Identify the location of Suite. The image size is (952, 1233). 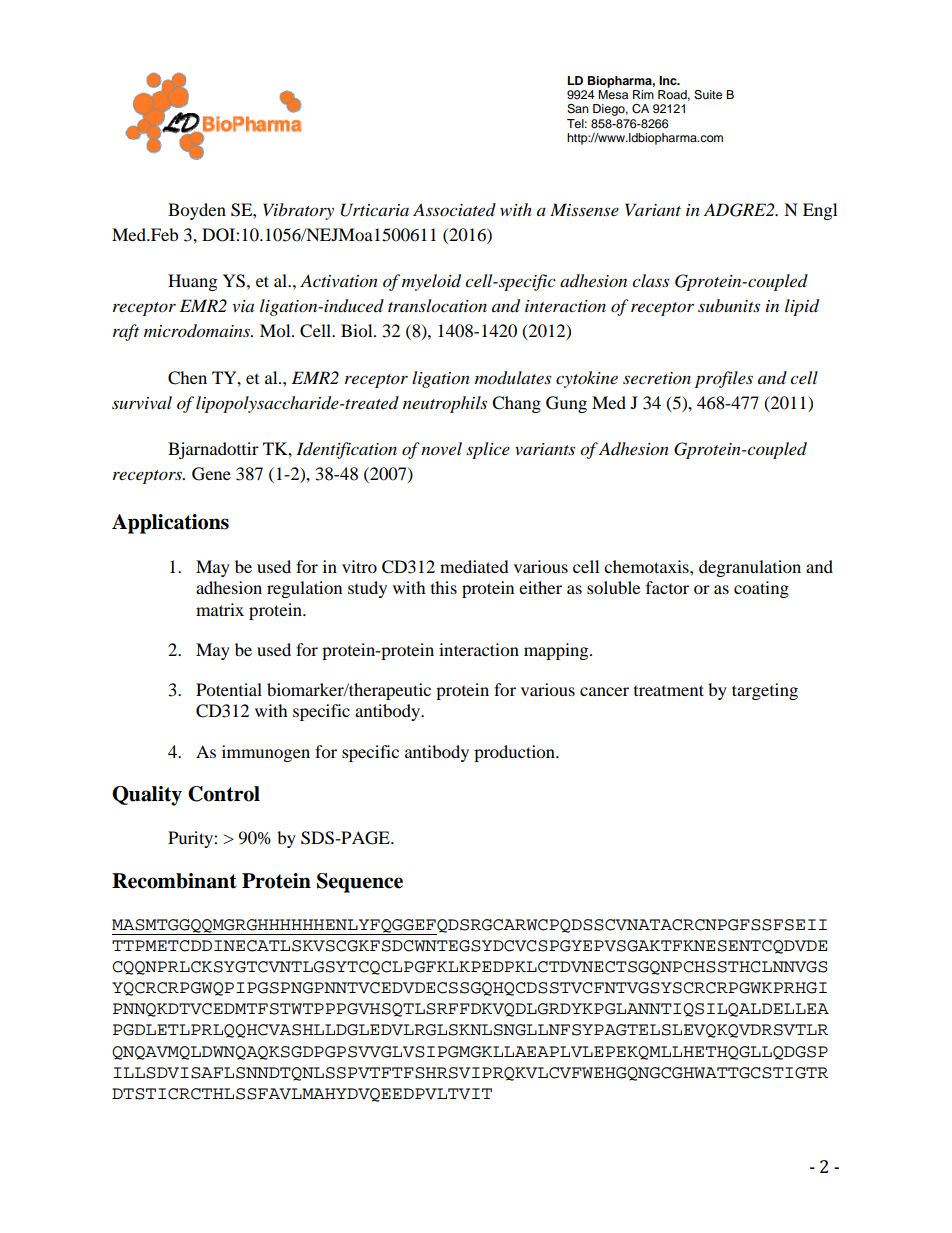
(708, 95).
